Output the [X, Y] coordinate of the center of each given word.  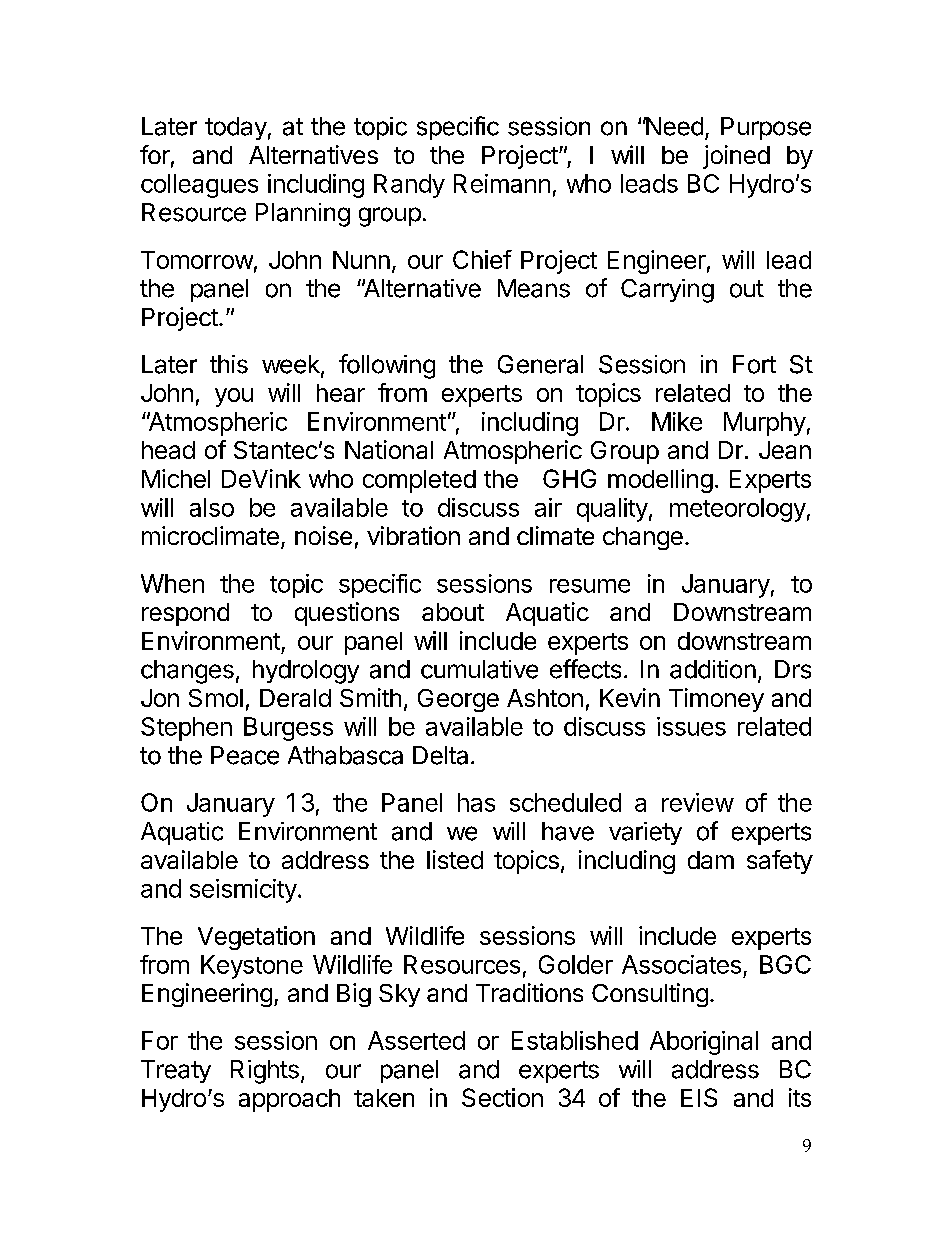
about [453, 612]
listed [455, 859]
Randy [409, 186]
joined [736, 157]
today [236, 128]
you [234, 397]
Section [502, 1097]
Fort [754, 364]
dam [711, 860]
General [540, 364]
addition [713, 669]
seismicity [243, 891]
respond [185, 614]
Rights [265, 1072]
